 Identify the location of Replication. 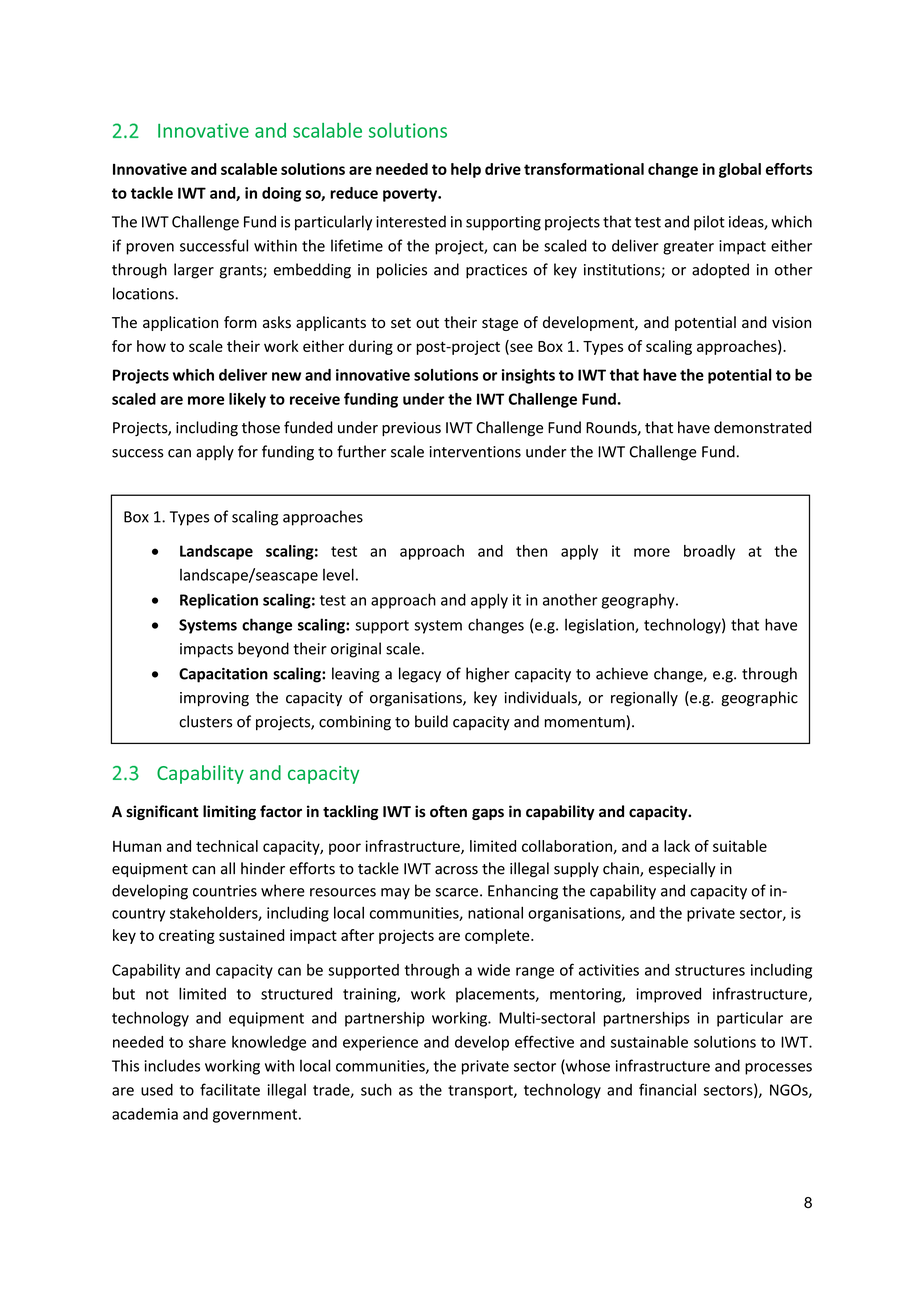
(219, 601).
